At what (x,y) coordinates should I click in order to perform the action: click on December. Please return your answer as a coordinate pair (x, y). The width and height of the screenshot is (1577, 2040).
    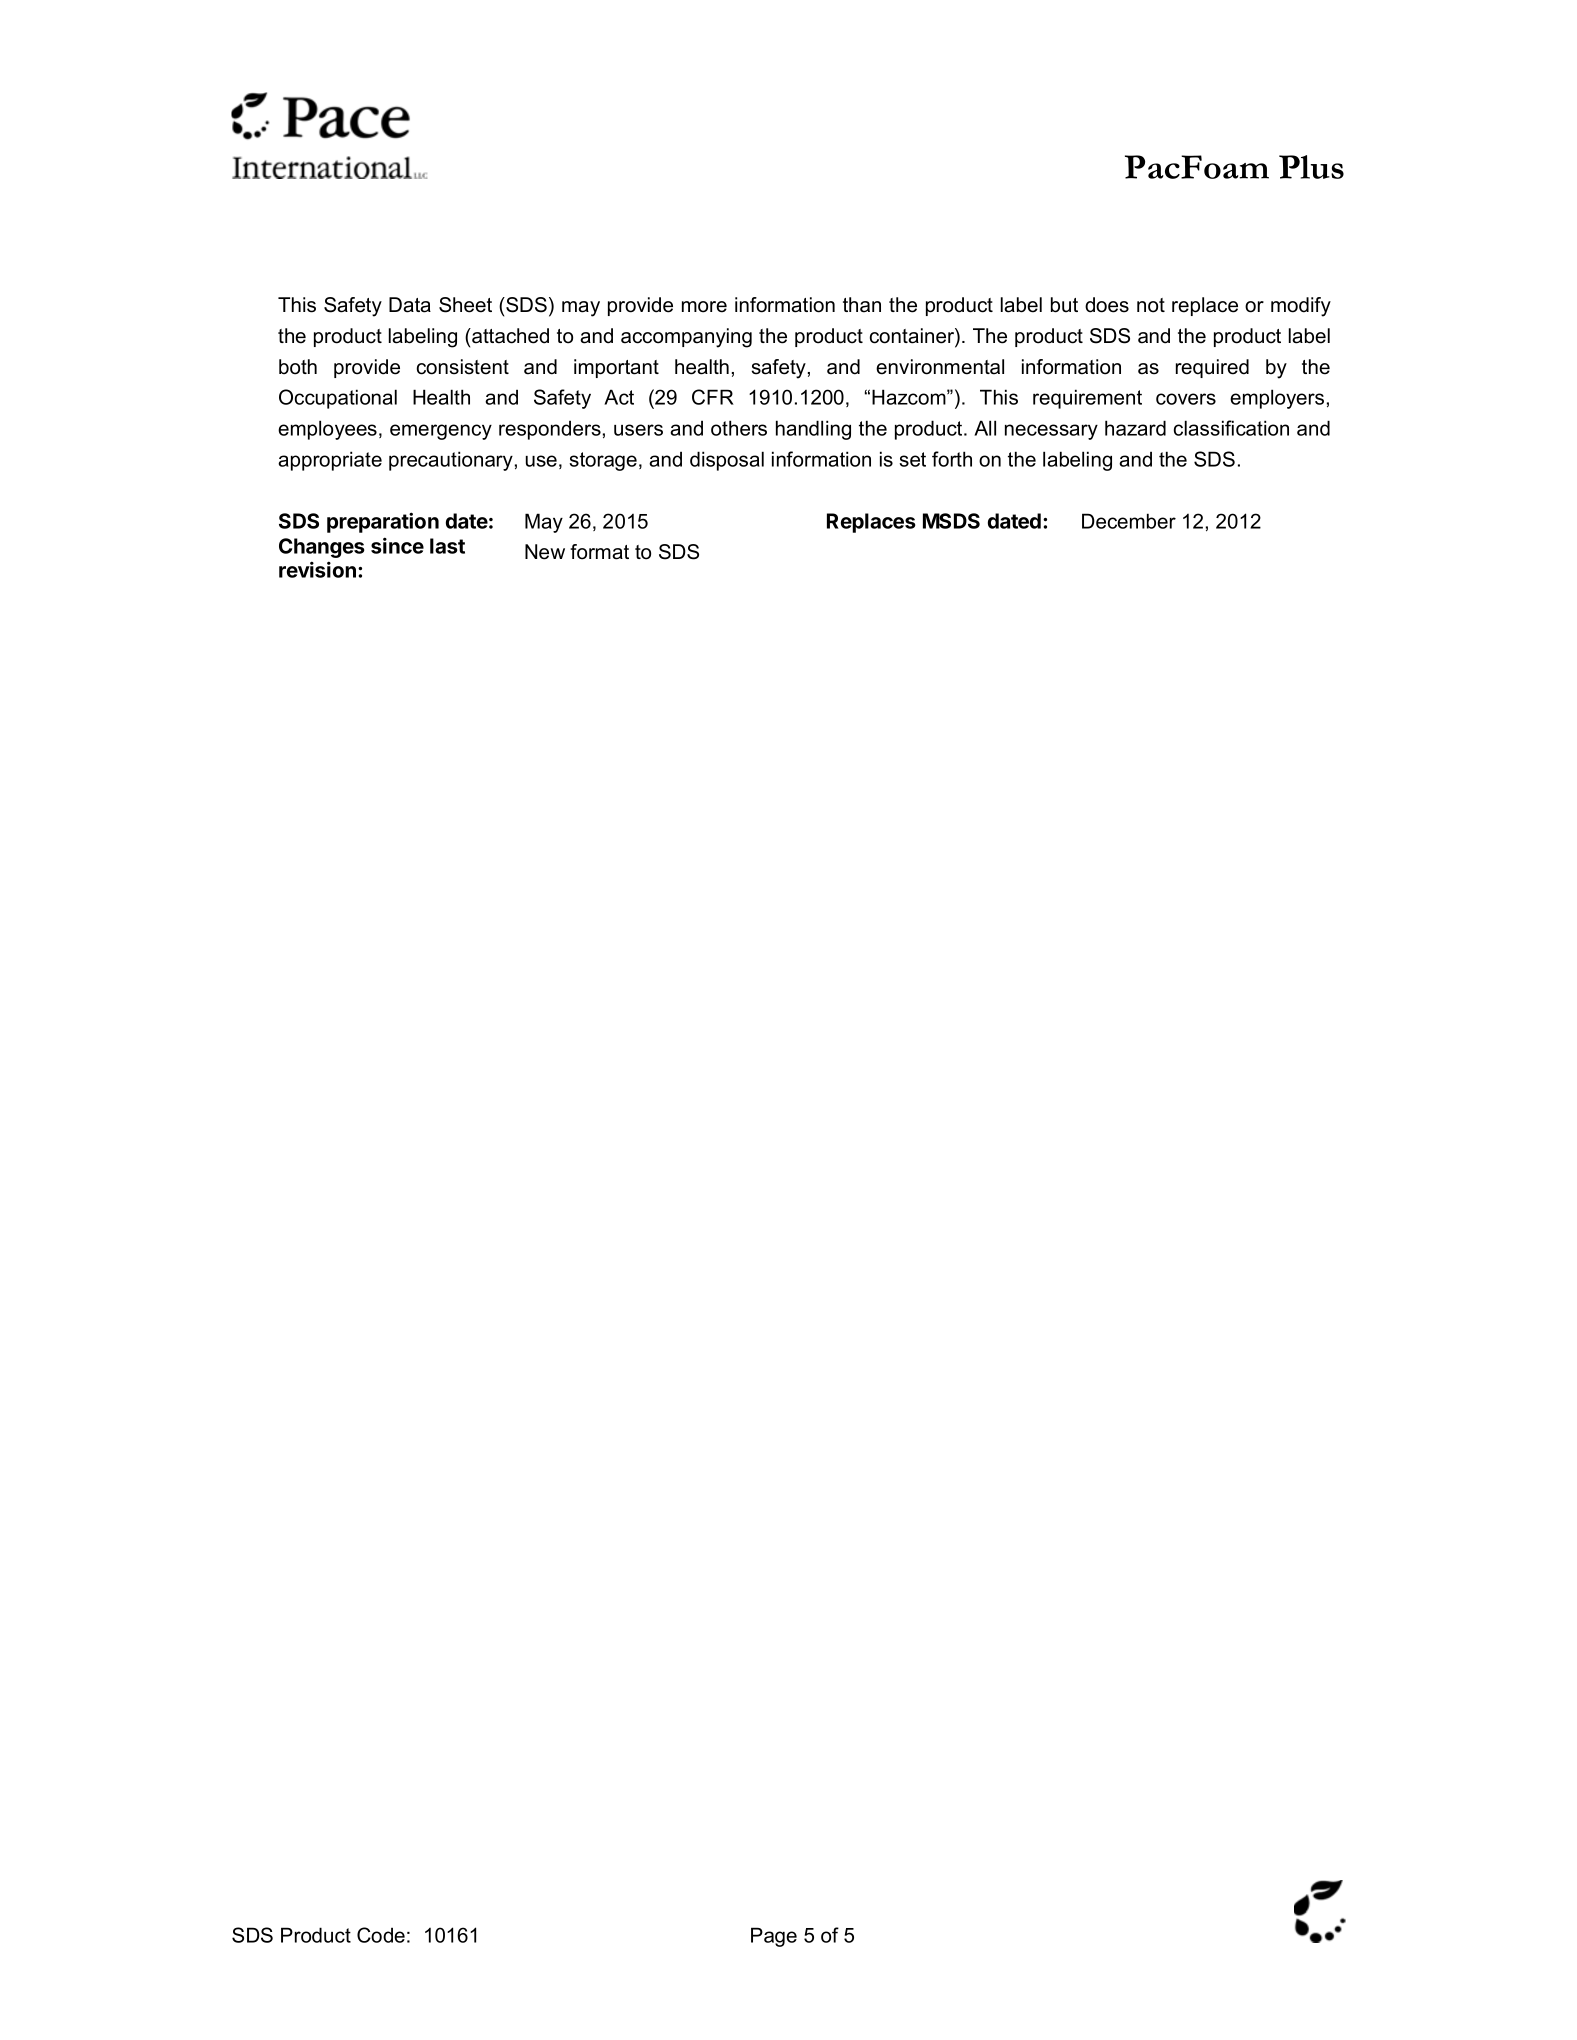
    Looking at the image, I should click on (1129, 521).
